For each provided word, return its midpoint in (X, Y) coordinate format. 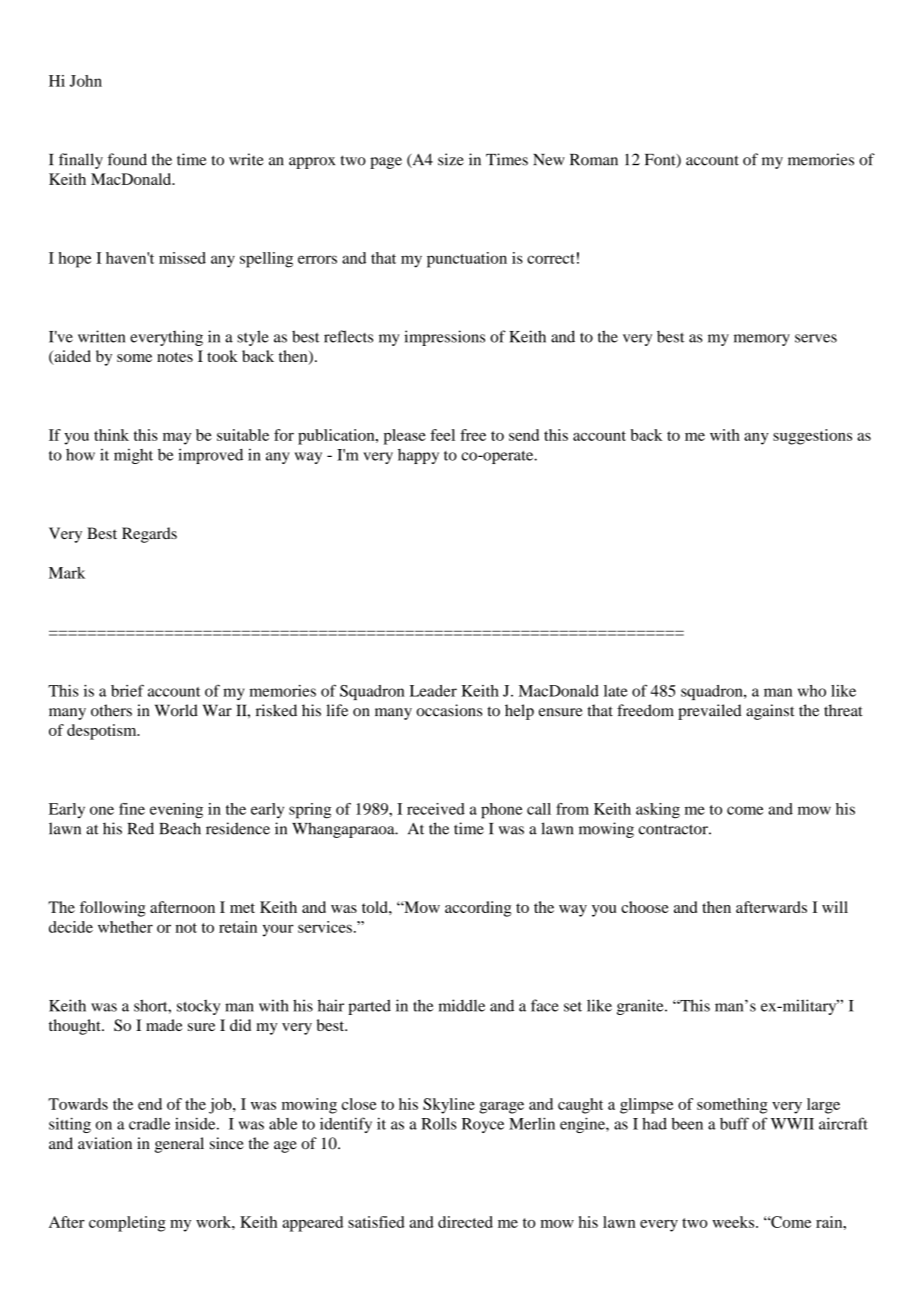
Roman (594, 160)
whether (125, 927)
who (812, 691)
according (478, 909)
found (127, 159)
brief (127, 690)
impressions (444, 338)
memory (762, 340)
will (835, 907)
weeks (734, 1222)
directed (465, 1222)
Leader (433, 691)
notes (175, 357)
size (451, 159)
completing (127, 1224)
